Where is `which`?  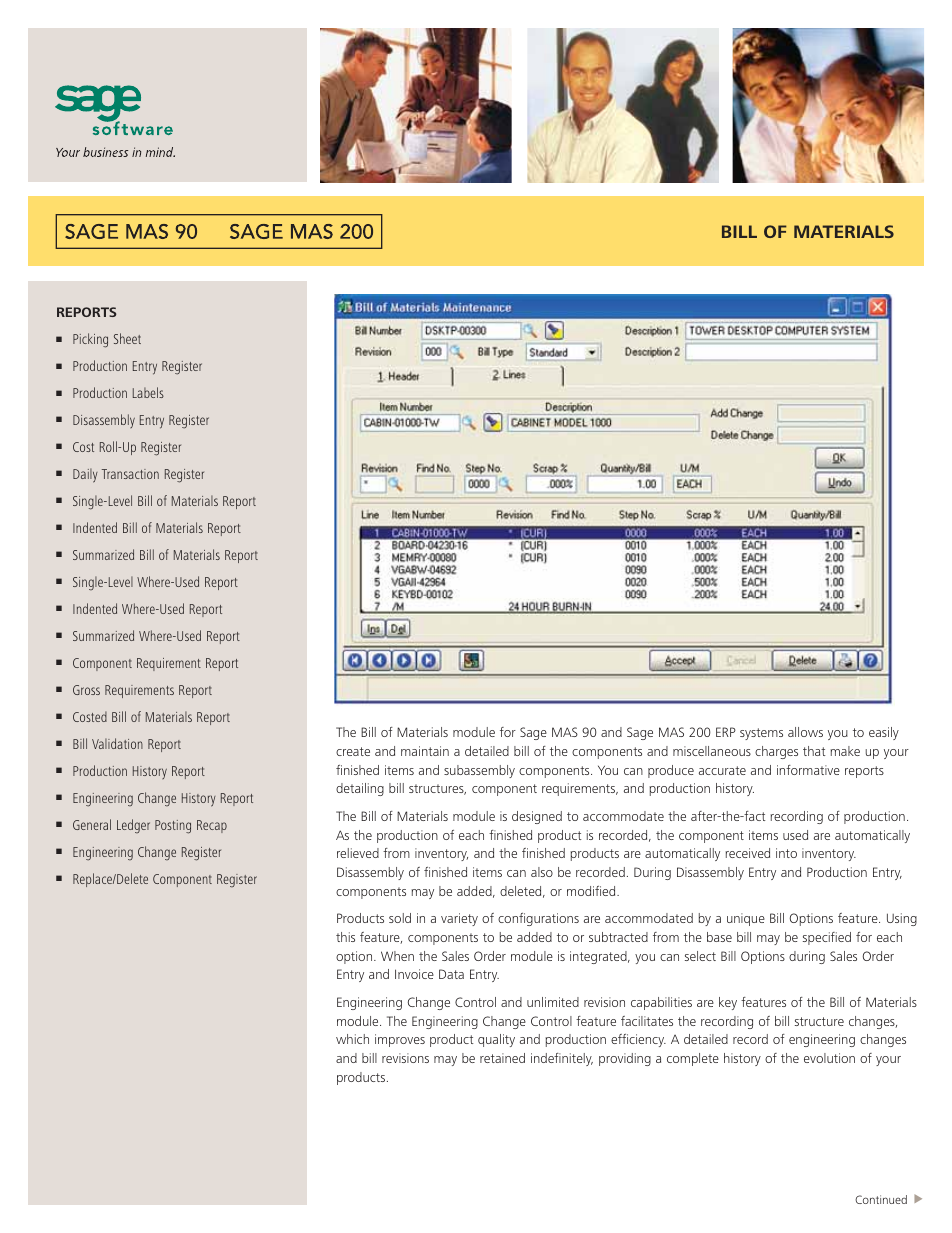
which is located at coordinates (352, 1039).
